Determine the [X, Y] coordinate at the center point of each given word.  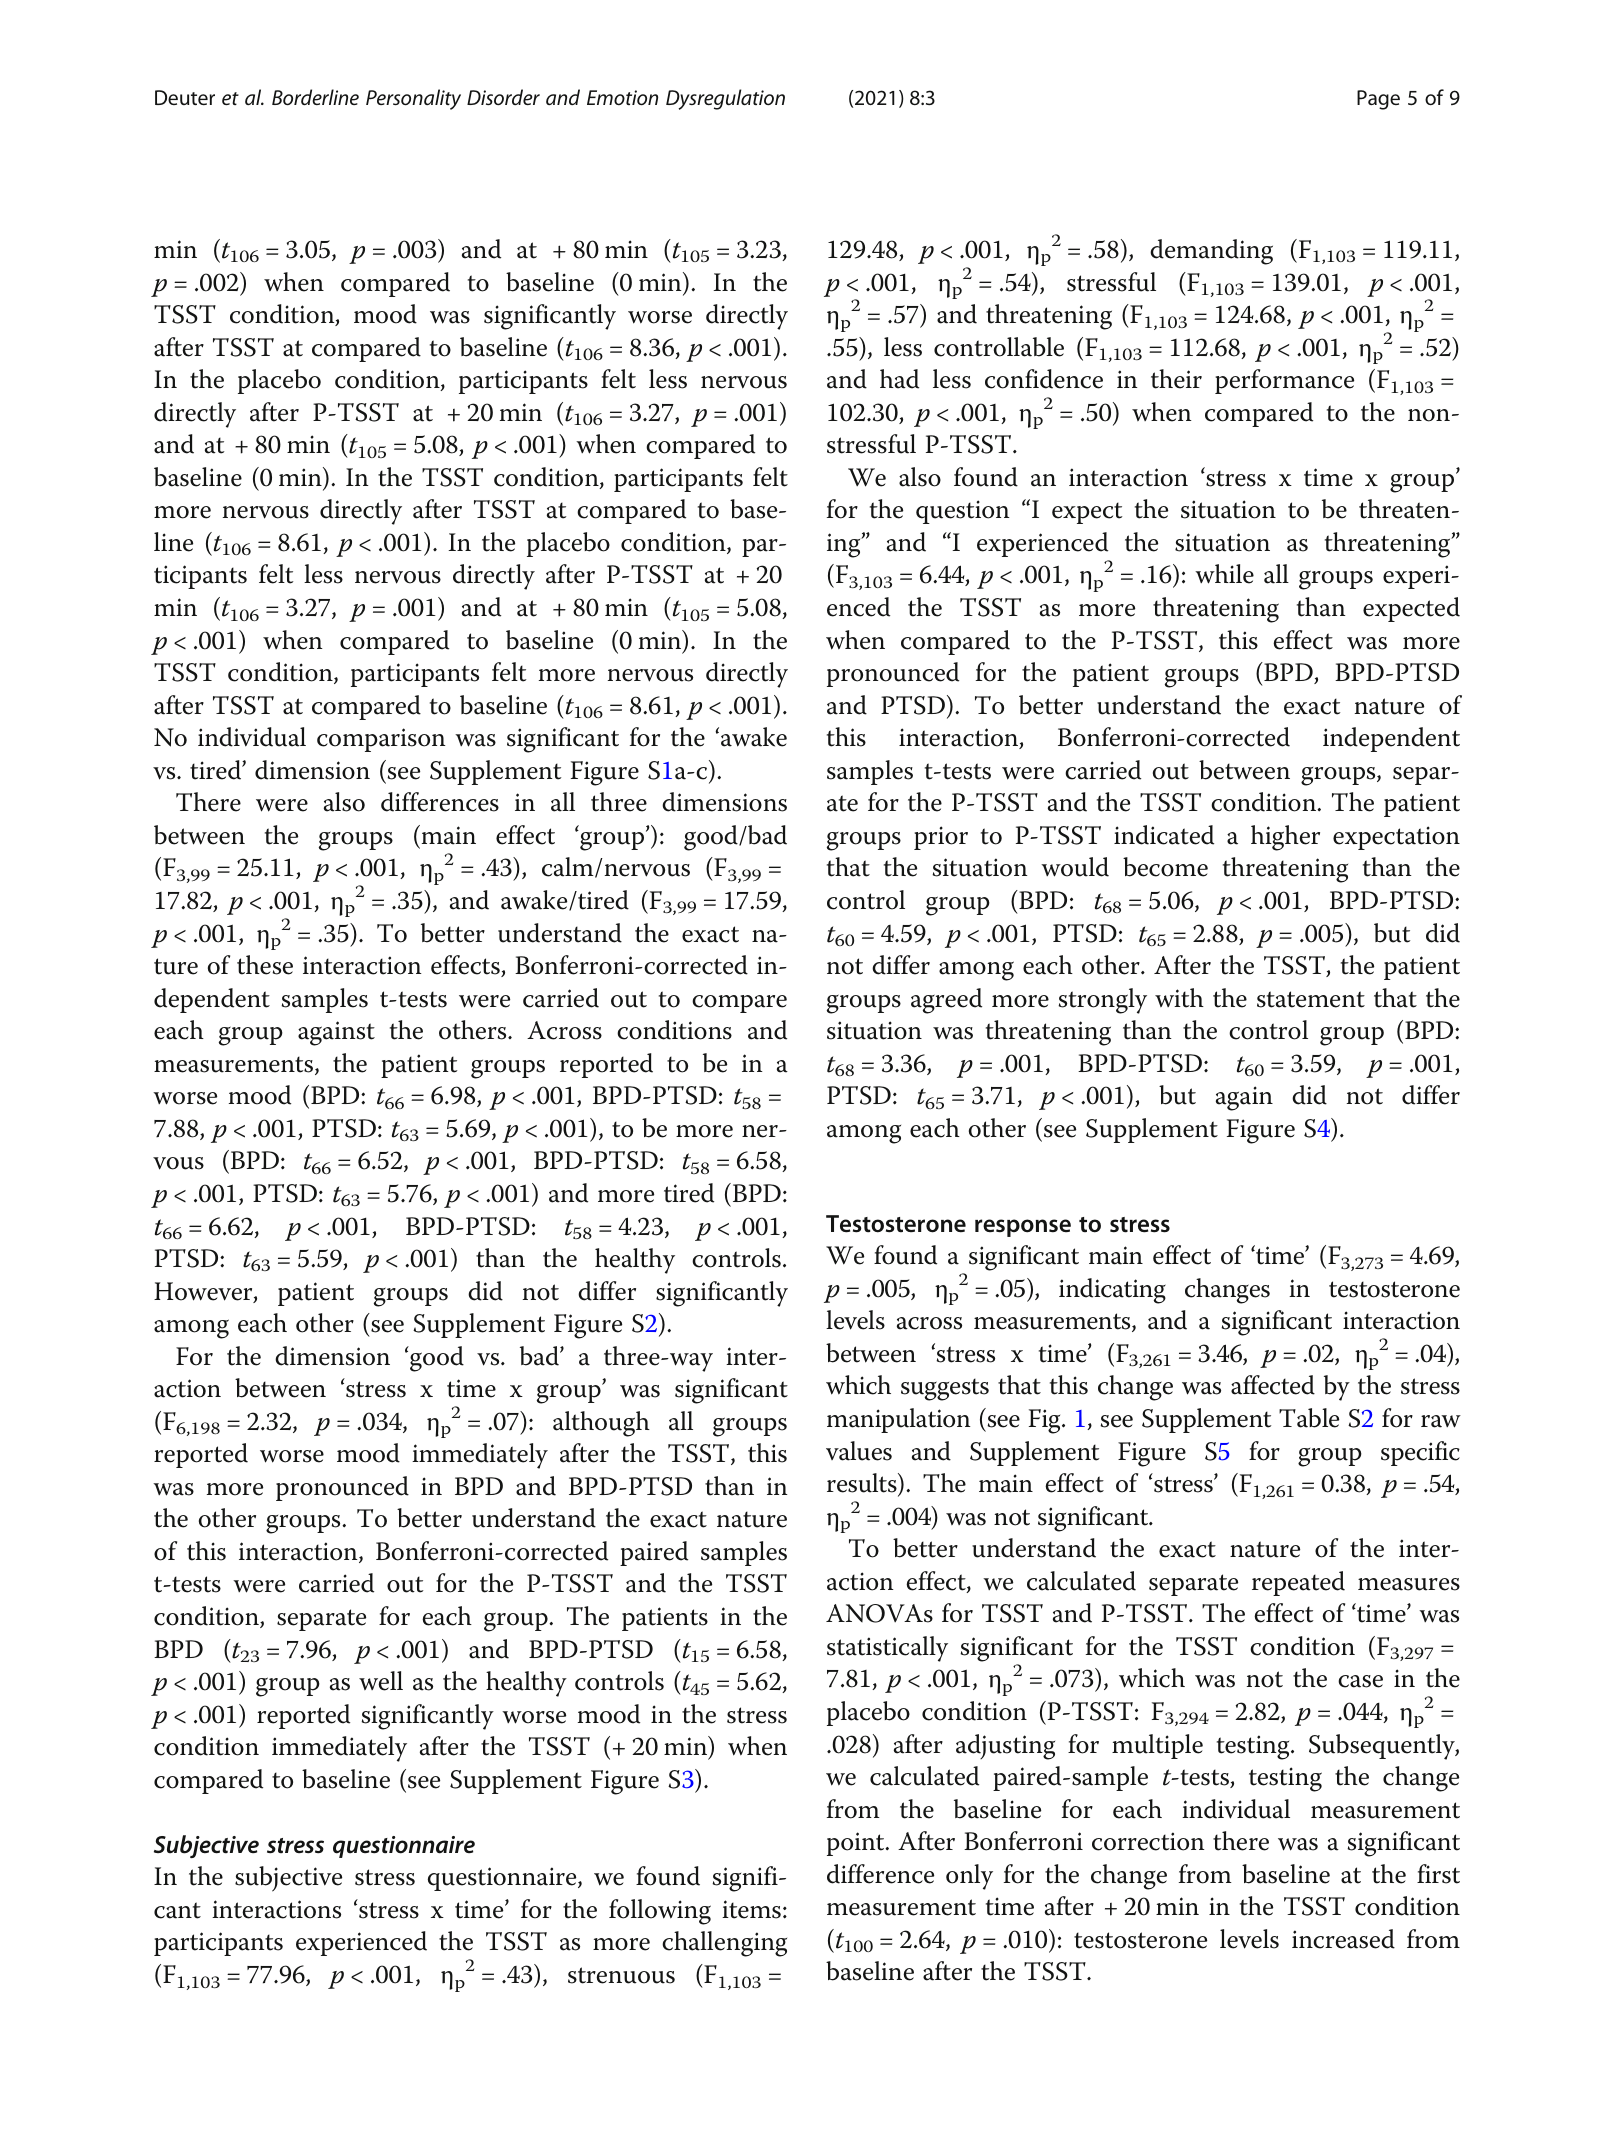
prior [941, 838]
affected [1273, 1385]
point [857, 1844]
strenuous [621, 1975]
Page [1378, 100]
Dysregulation [725, 99]
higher [1285, 838]
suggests [945, 1389]
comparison [381, 740]
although [601, 1424]
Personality [413, 99]
